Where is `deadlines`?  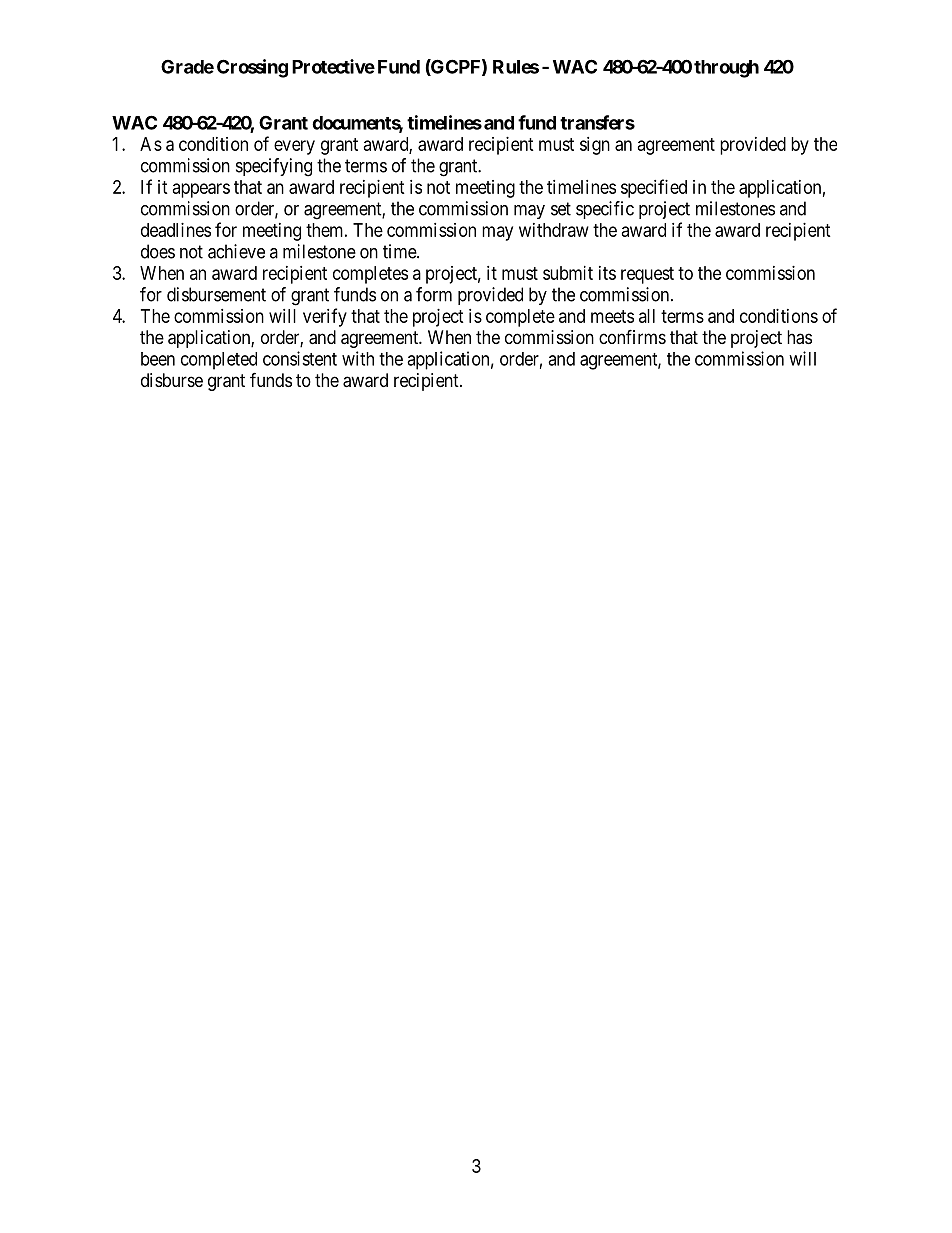 deadlines is located at coordinates (176, 230).
